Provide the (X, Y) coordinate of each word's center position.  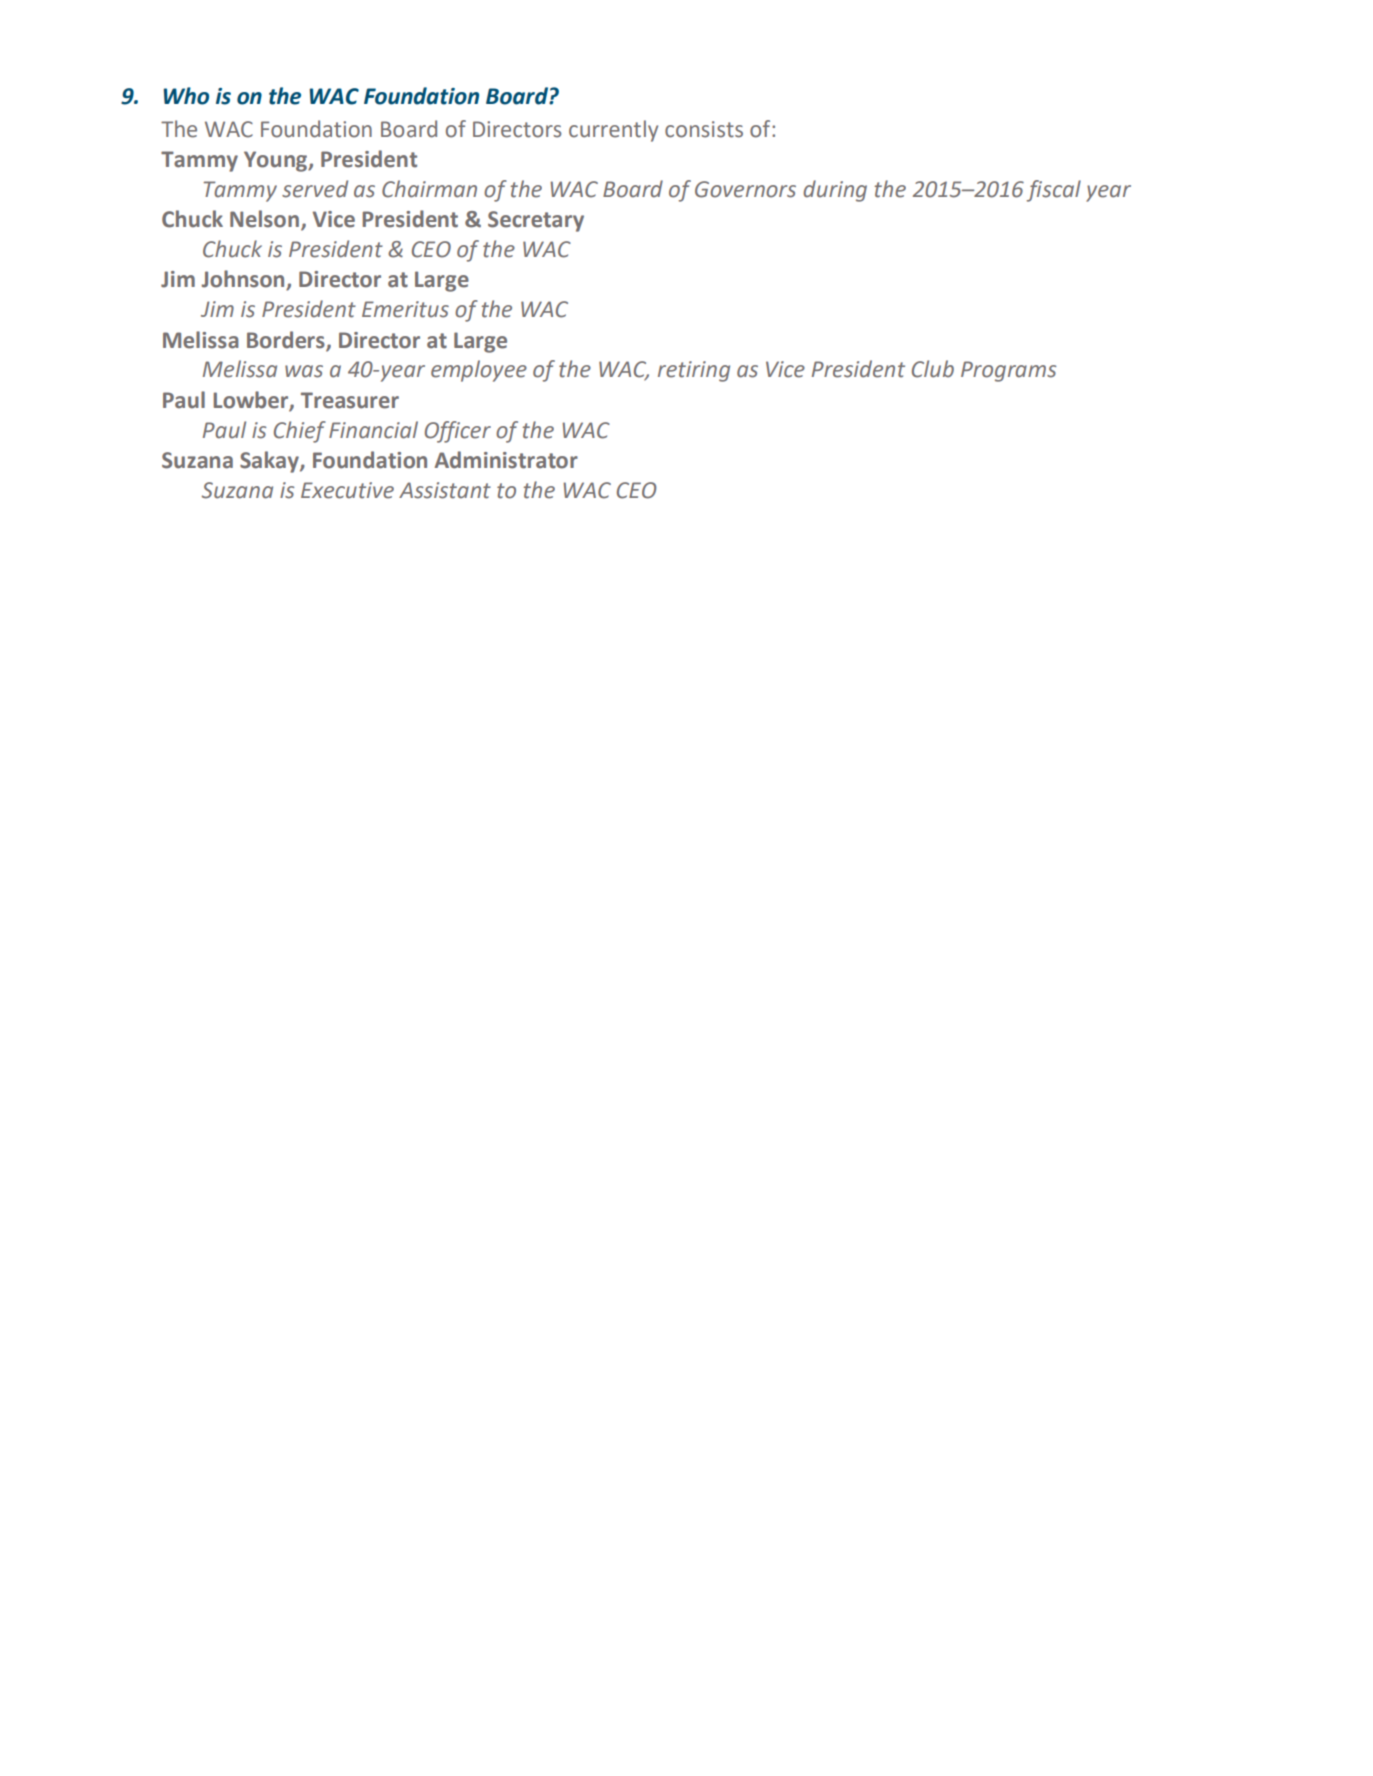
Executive (347, 490)
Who (186, 96)
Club (933, 369)
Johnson (244, 280)
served (315, 189)
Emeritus (405, 309)
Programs (1008, 371)
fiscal (1054, 191)
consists (704, 129)
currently (613, 131)
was (304, 371)
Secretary (536, 221)
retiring (694, 371)
